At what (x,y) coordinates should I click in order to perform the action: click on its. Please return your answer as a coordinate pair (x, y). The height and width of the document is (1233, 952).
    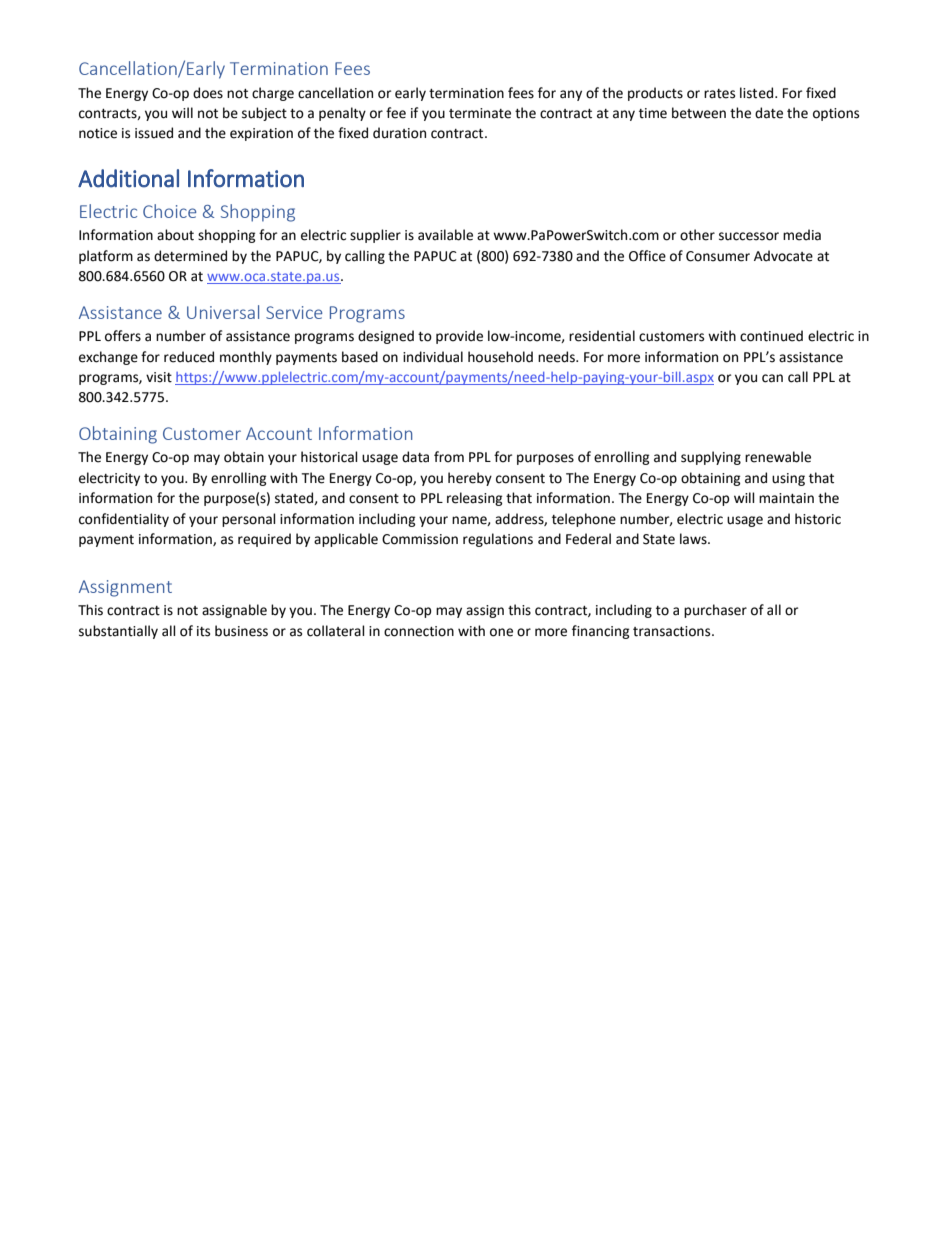
    Looking at the image, I should click on (203, 631).
